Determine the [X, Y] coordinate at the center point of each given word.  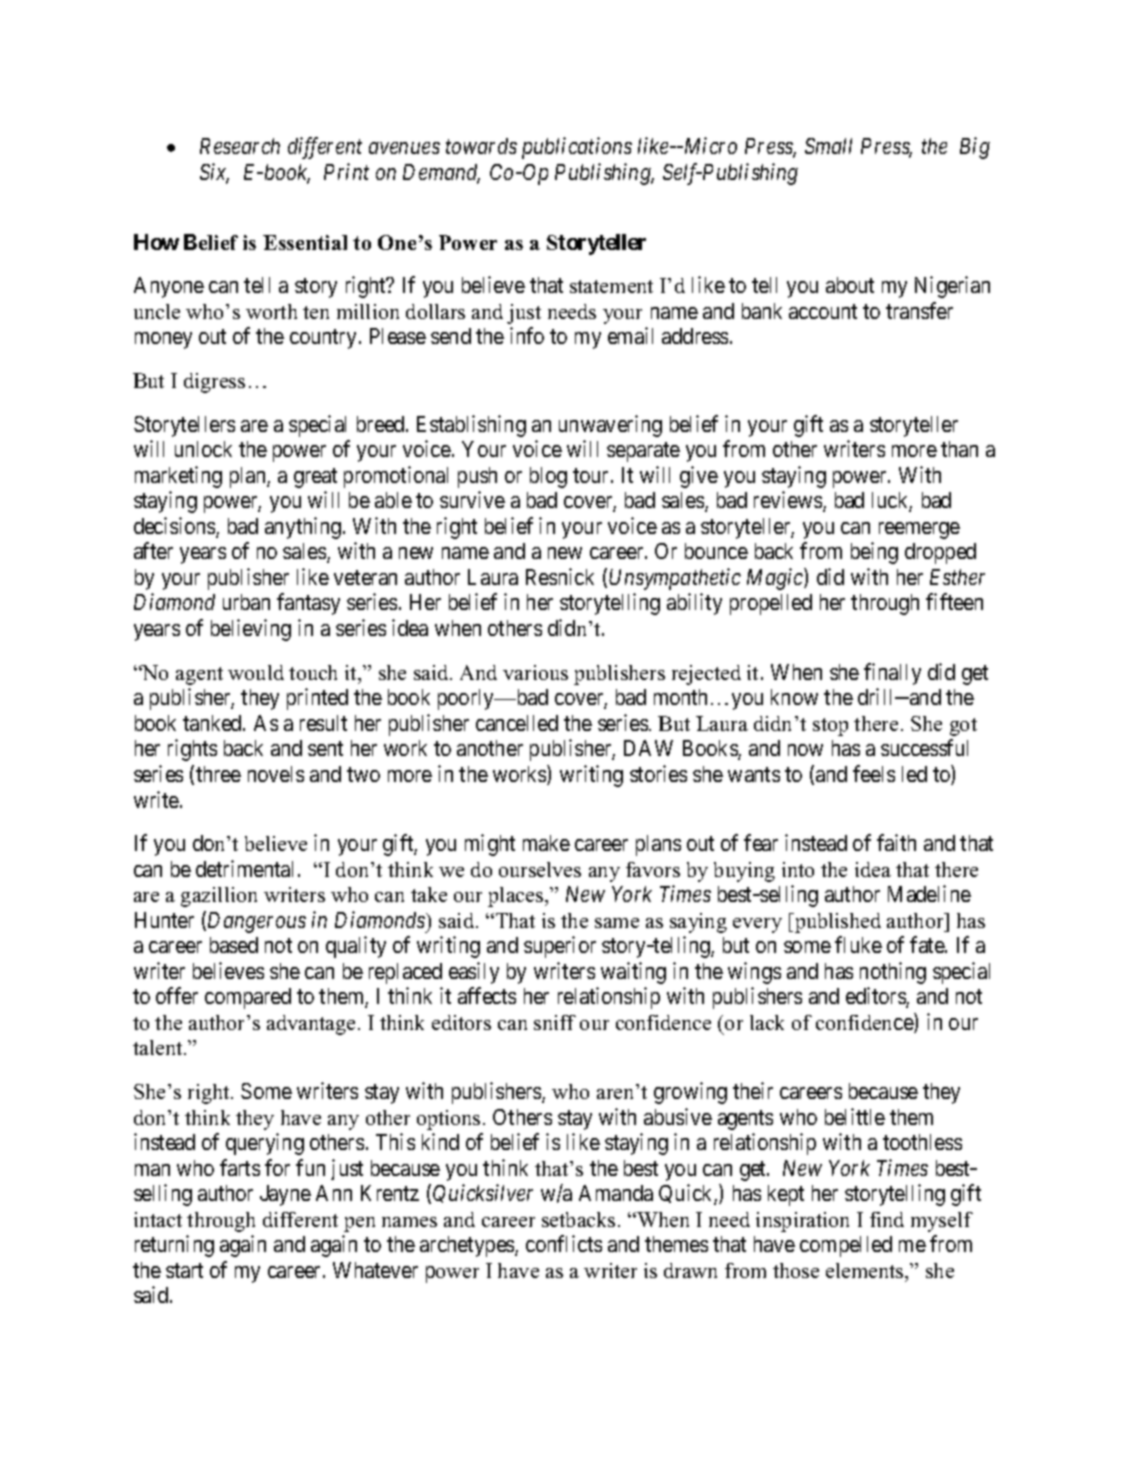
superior [560, 947]
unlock [203, 449]
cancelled [517, 723]
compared [248, 998]
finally [892, 674]
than [959, 449]
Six [214, 173]
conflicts [564, 1243]
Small [828, 146]
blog [548, 477]
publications [577, 148]
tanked [213, 723]
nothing [893, 973]
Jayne [285, 1195]
